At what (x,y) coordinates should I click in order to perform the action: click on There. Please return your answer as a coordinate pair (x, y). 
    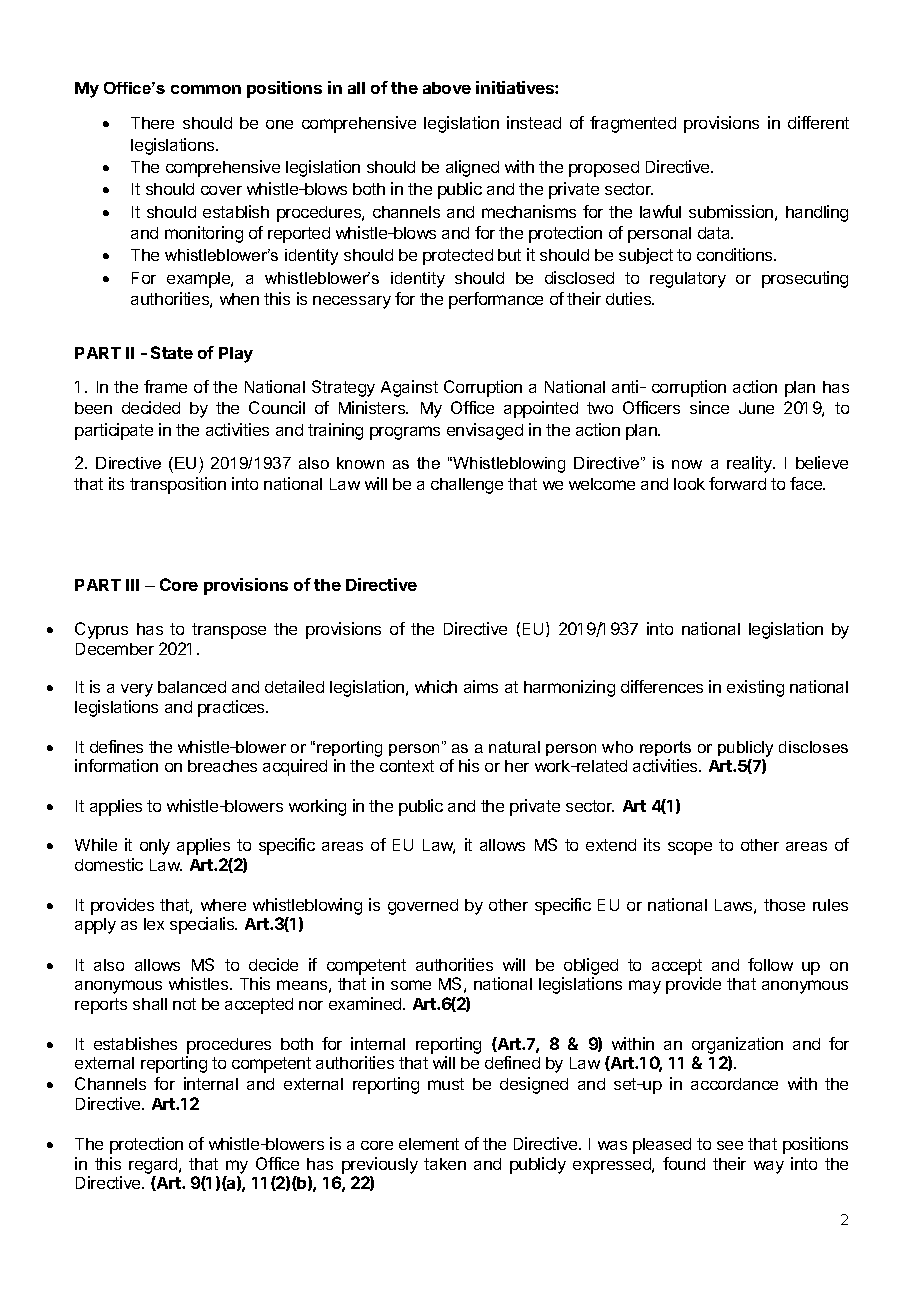
    Looking at the image, I should click on (152, 123).
